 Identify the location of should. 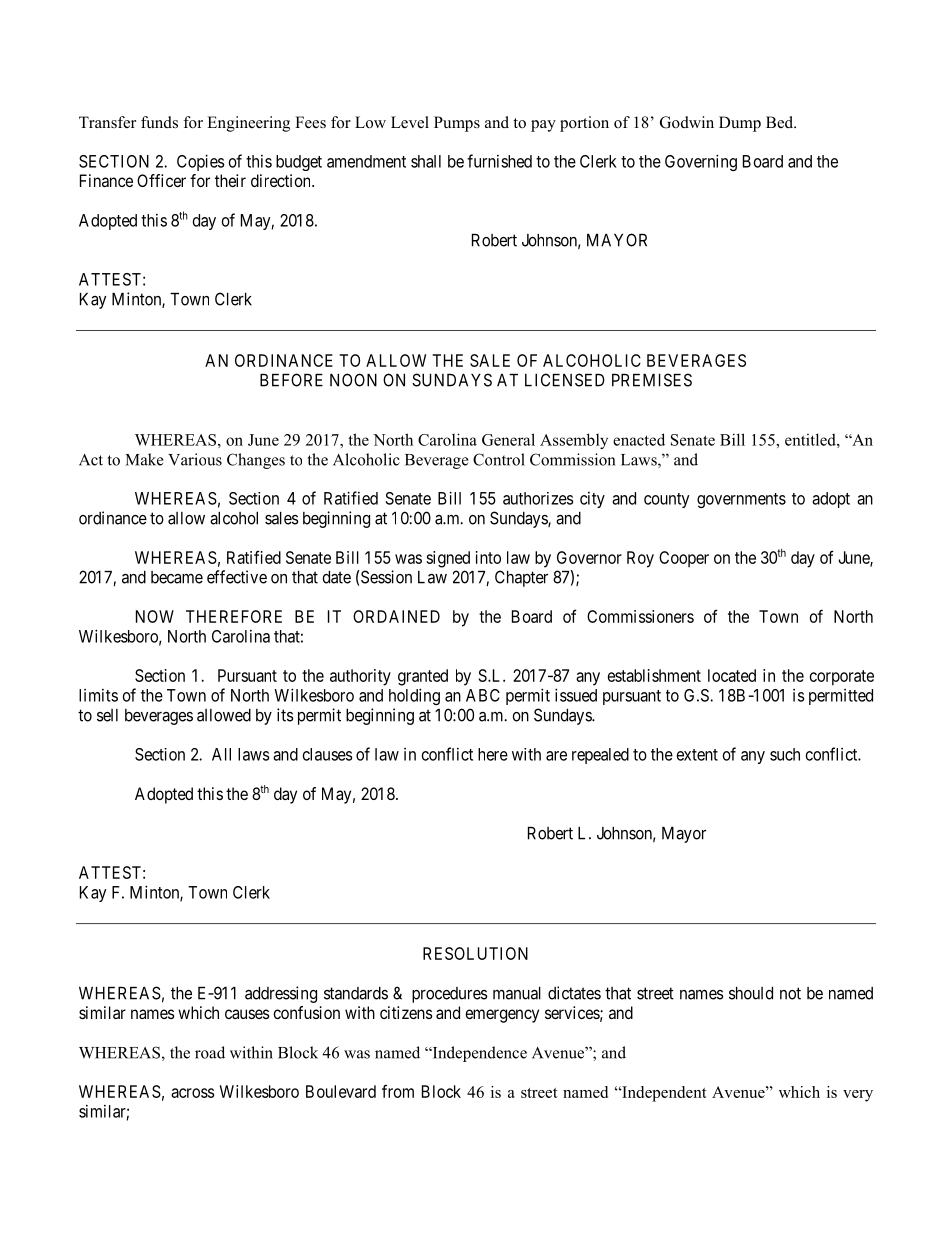
(751, 993).
